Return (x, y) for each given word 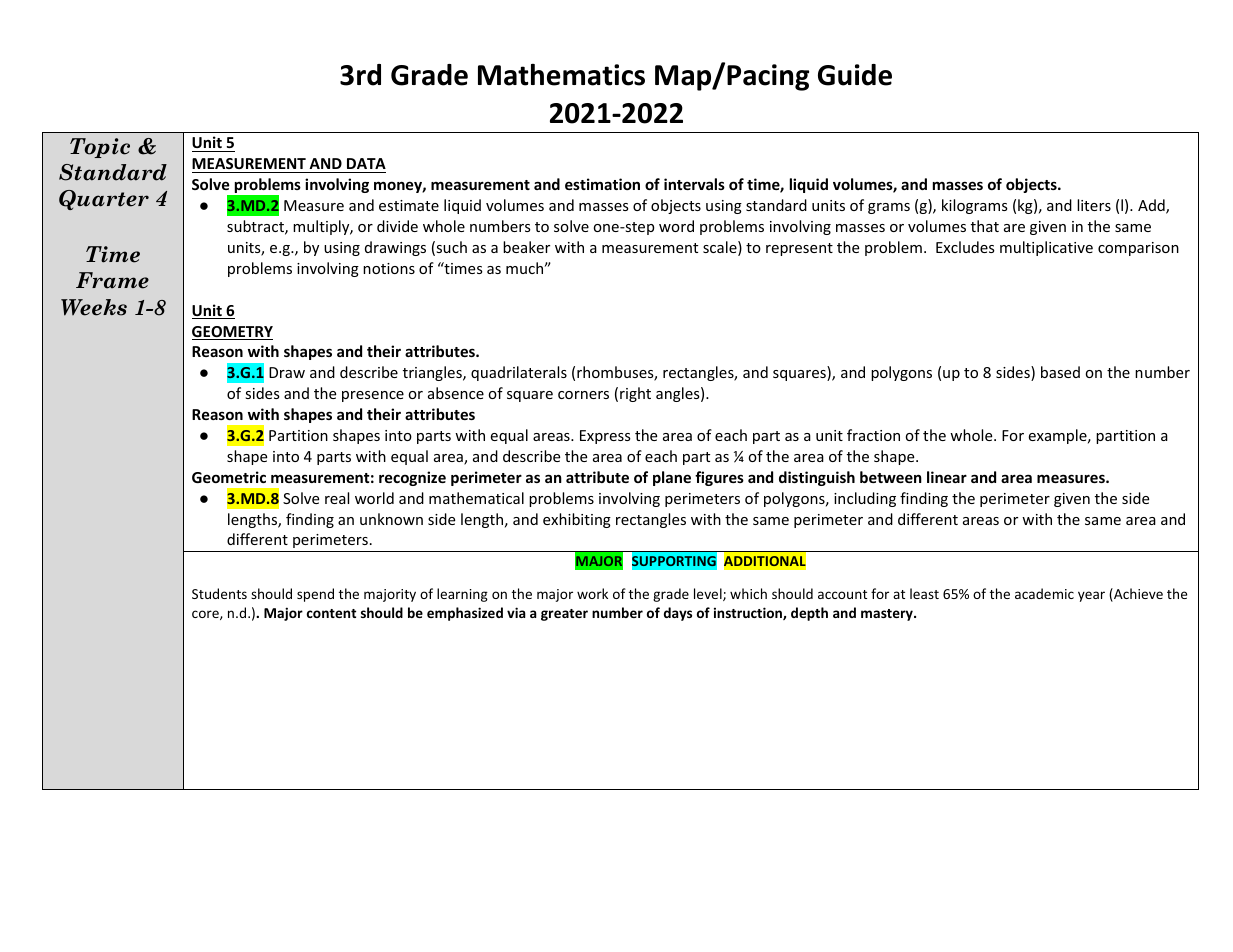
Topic (100, 148)
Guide (855, 75)
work (592, 593)
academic (1044, 593)
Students (219, 593)
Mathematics (561, 75)
